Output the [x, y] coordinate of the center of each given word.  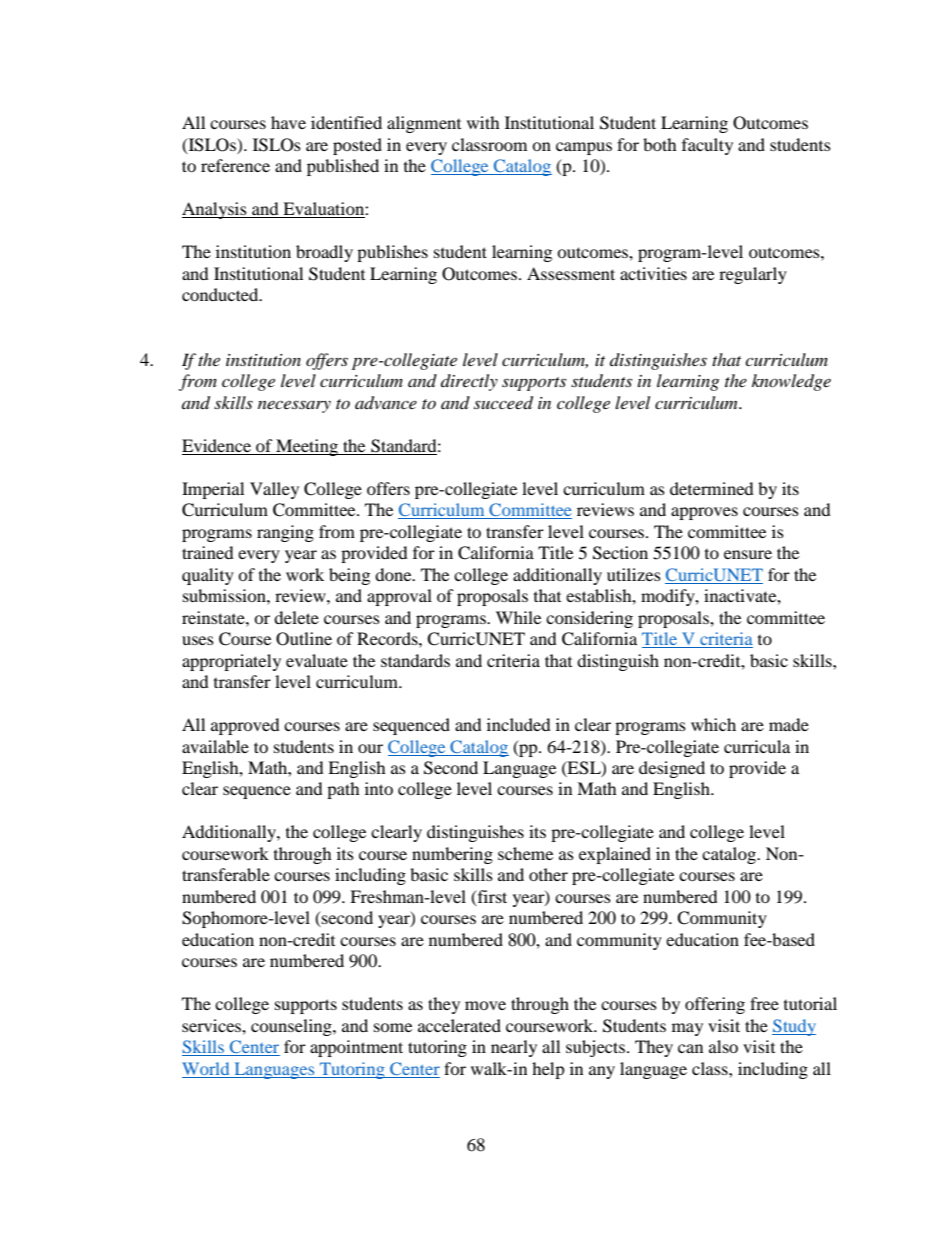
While [518, 617]
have [288, 122]
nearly [514, 1048]
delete [296, 617]
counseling [292, 1027]
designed [672, 769]
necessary [294, 406]
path [343, 790]
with [483, 122]
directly [469, 382]
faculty [707, 146]
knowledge [791, 382]
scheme [525, 853]
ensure [748, 554]
